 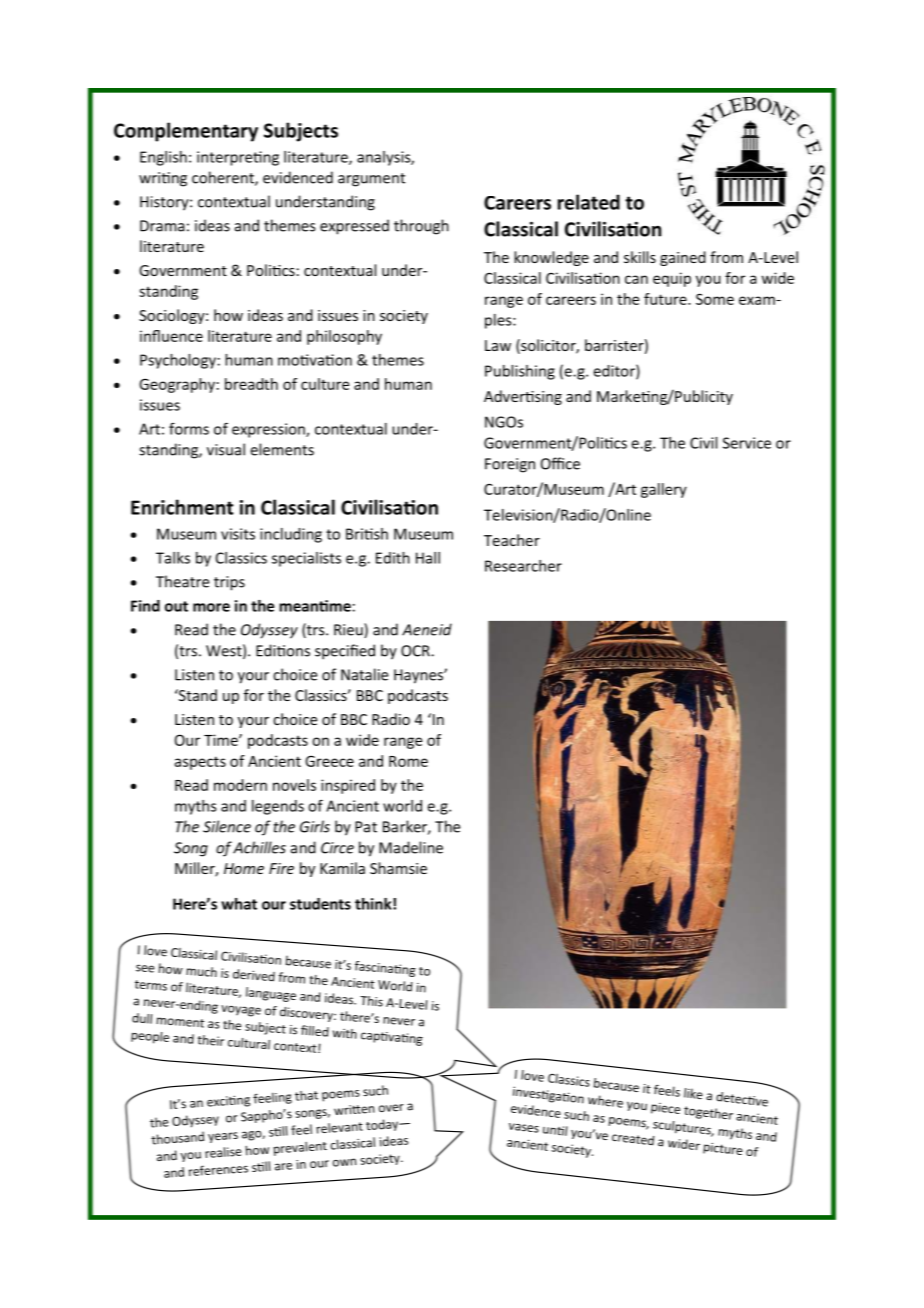 What do you see at coordinates (428, 558) in the document?
I see `Hall` at bounding box center [428, 558].
